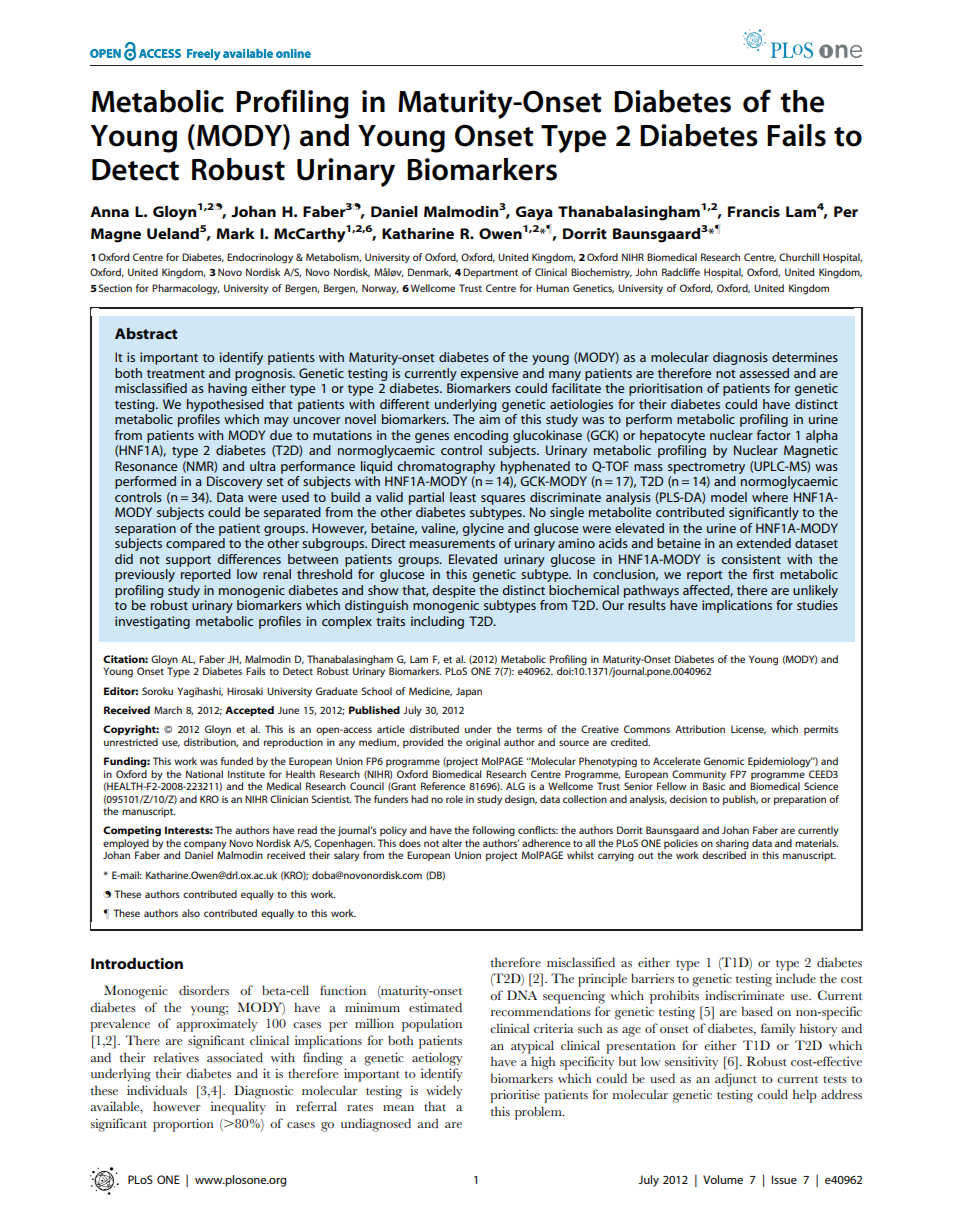 Image resolution: width=953 pixels, height=1232 pixels. What do you see at coordinates (446, 467) in the image?
I see `chromatography` at bounding box center [446, 467].
